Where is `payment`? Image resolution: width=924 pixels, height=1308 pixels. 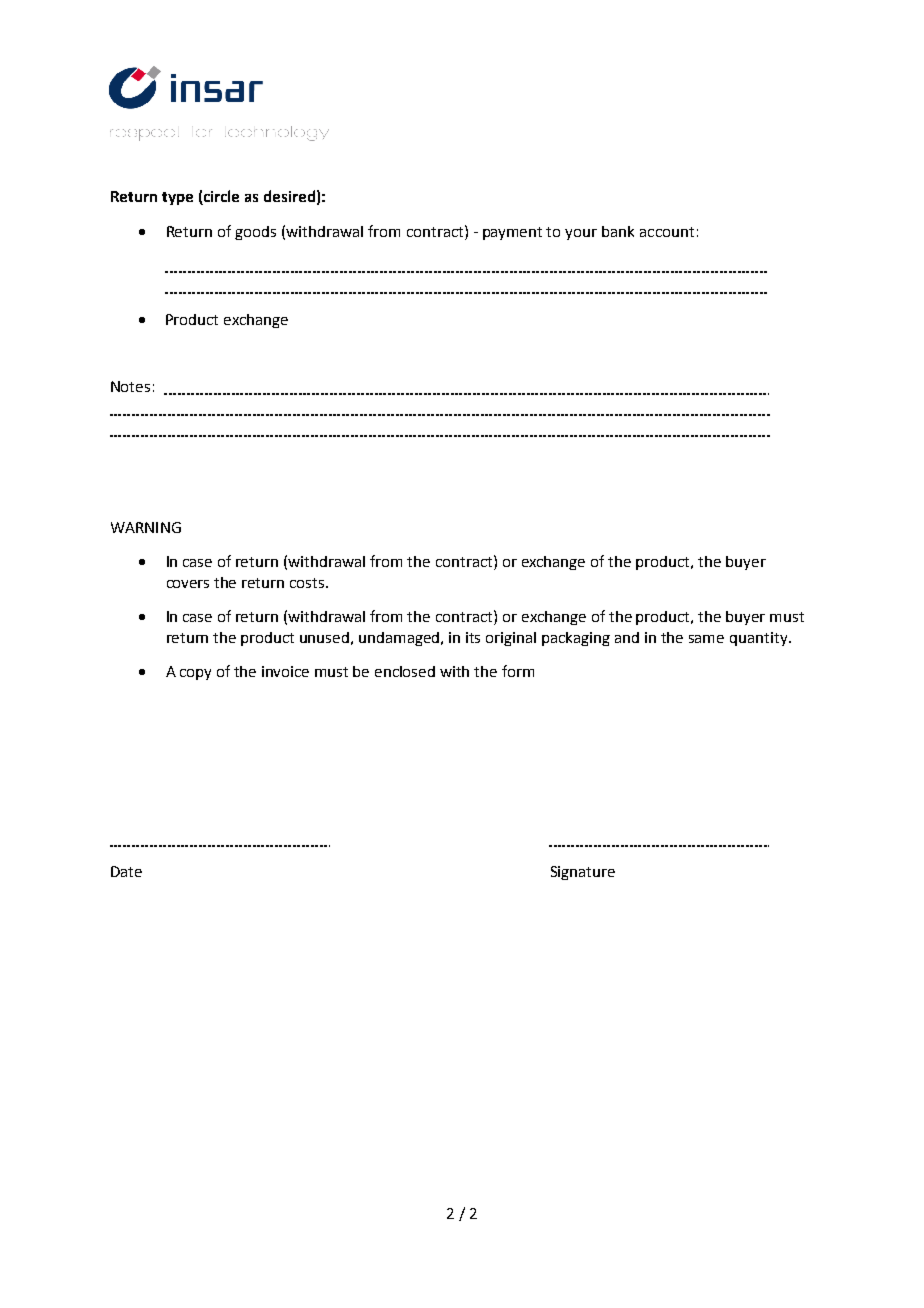
payment is located at coordinates (512, 233).
